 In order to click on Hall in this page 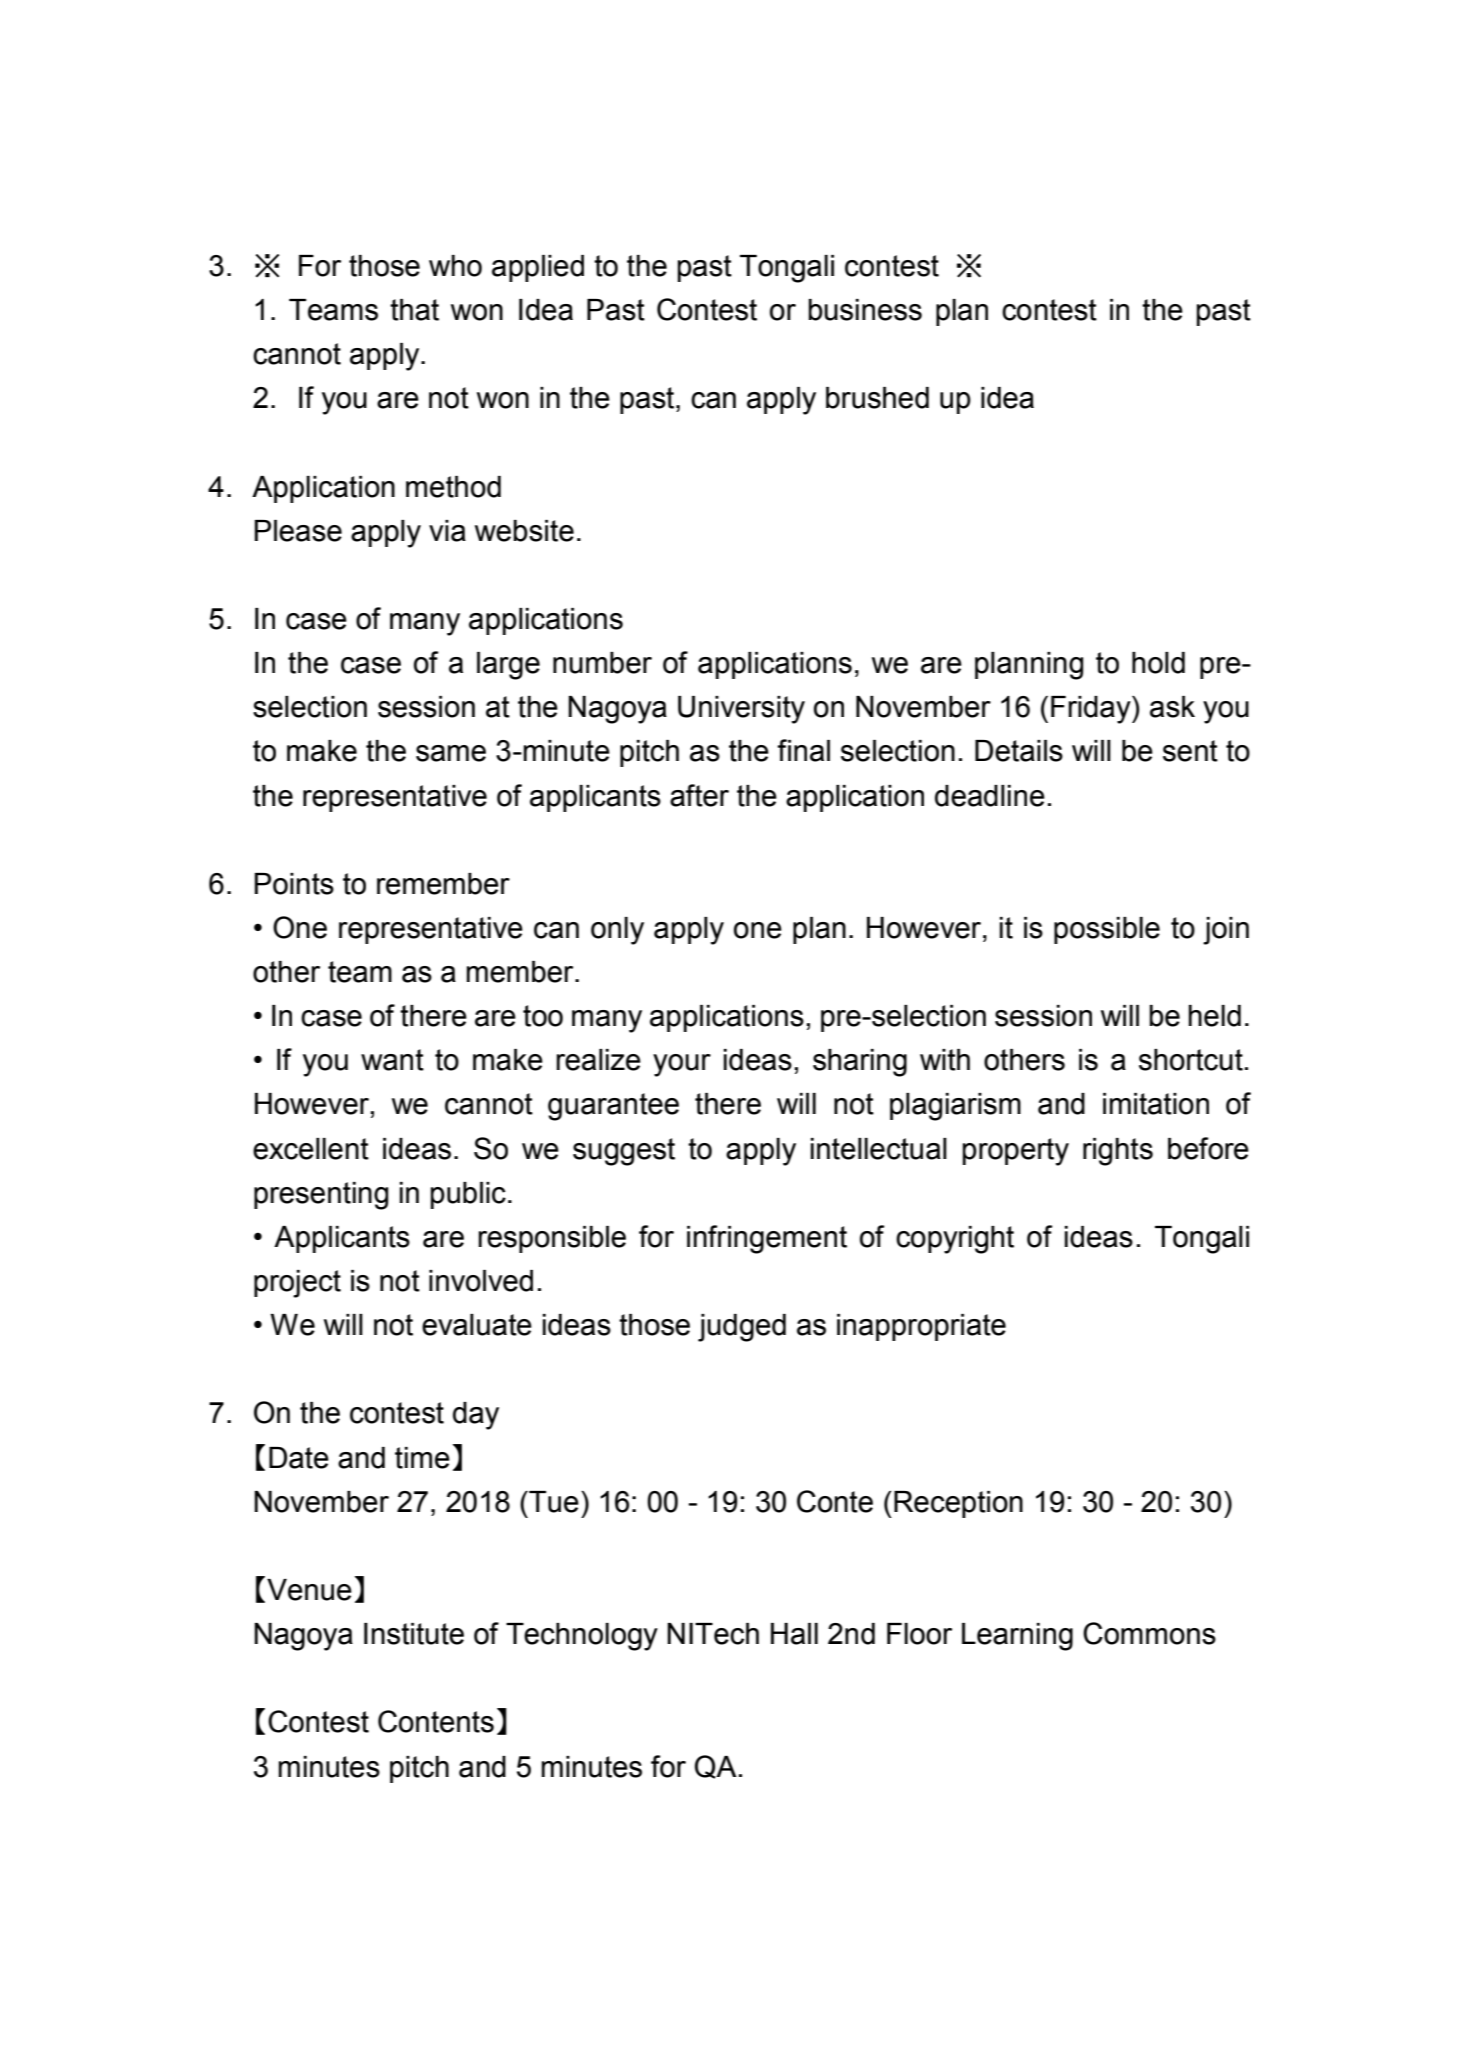, I will do `click(794, 1634)`.
